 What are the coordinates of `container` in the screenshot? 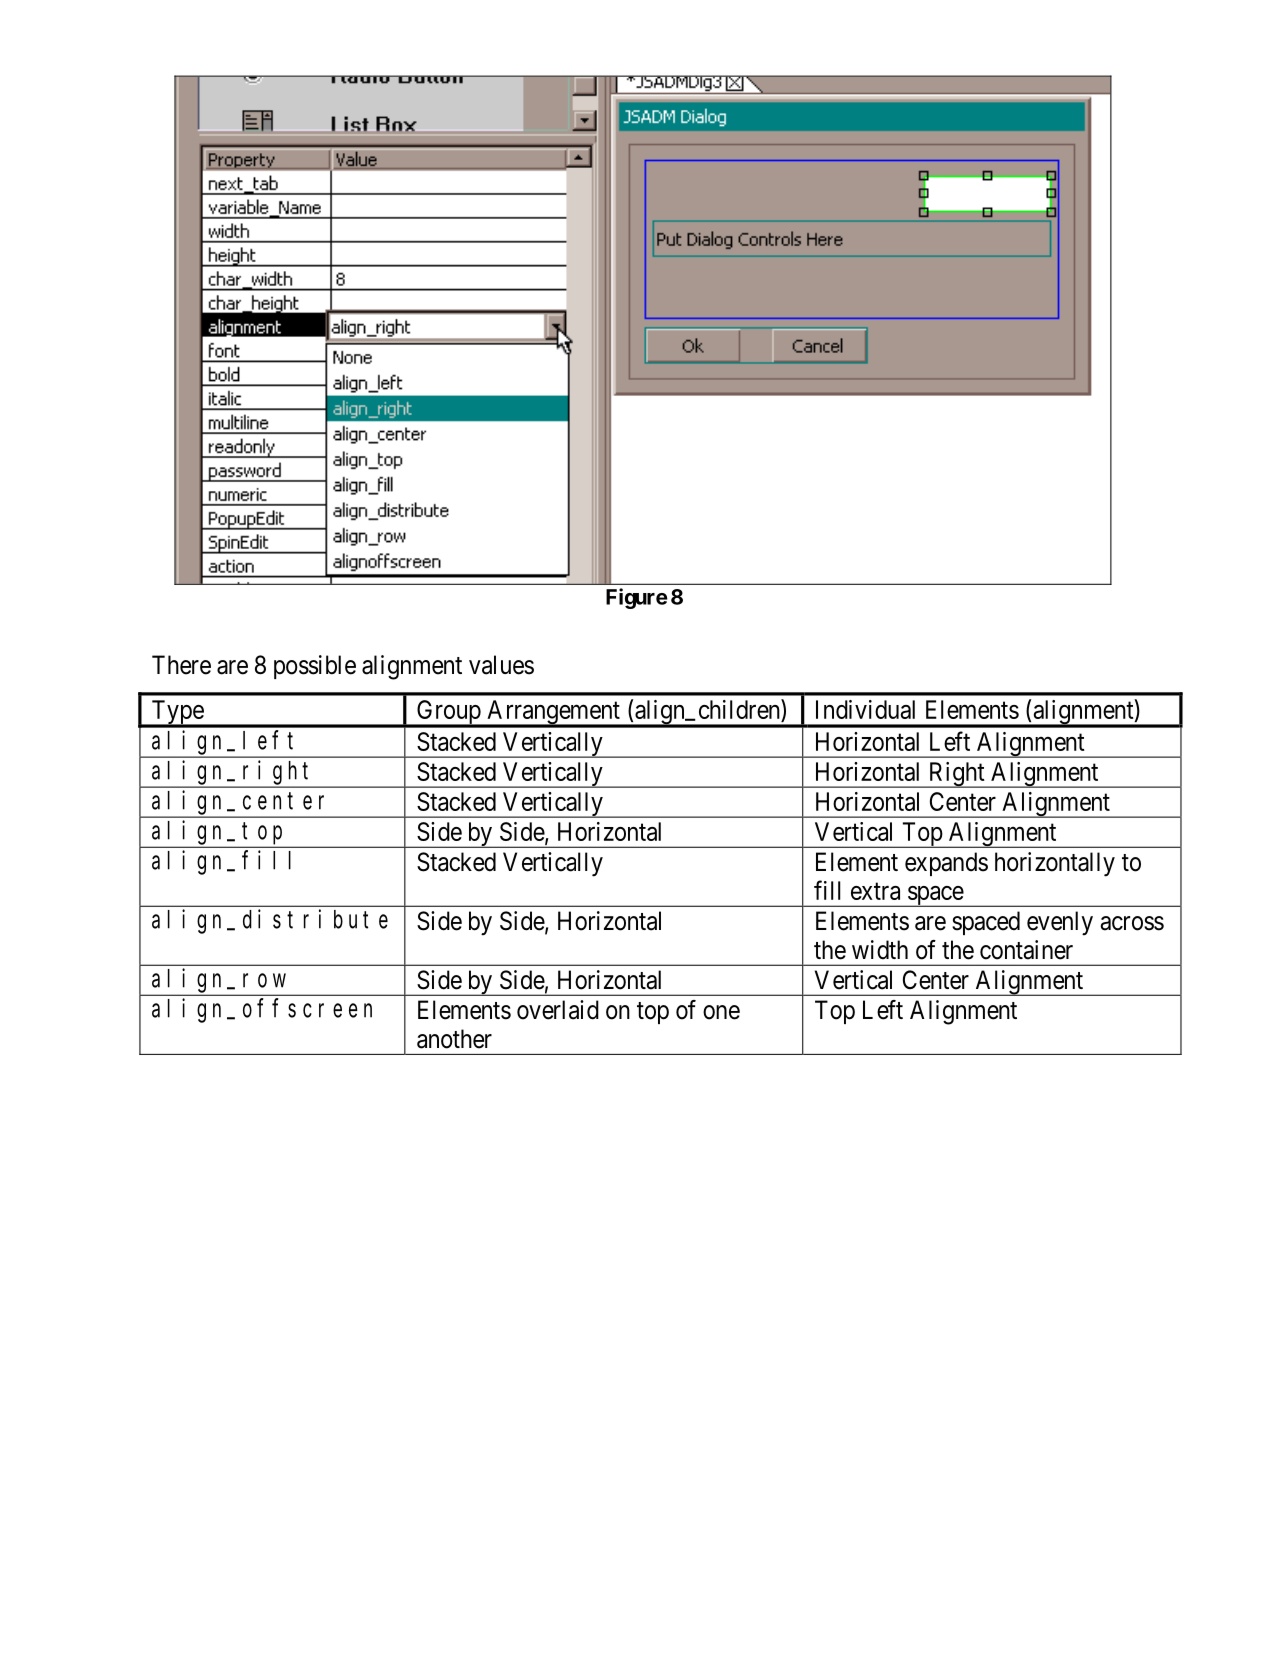 It's located at (1026, 950).
